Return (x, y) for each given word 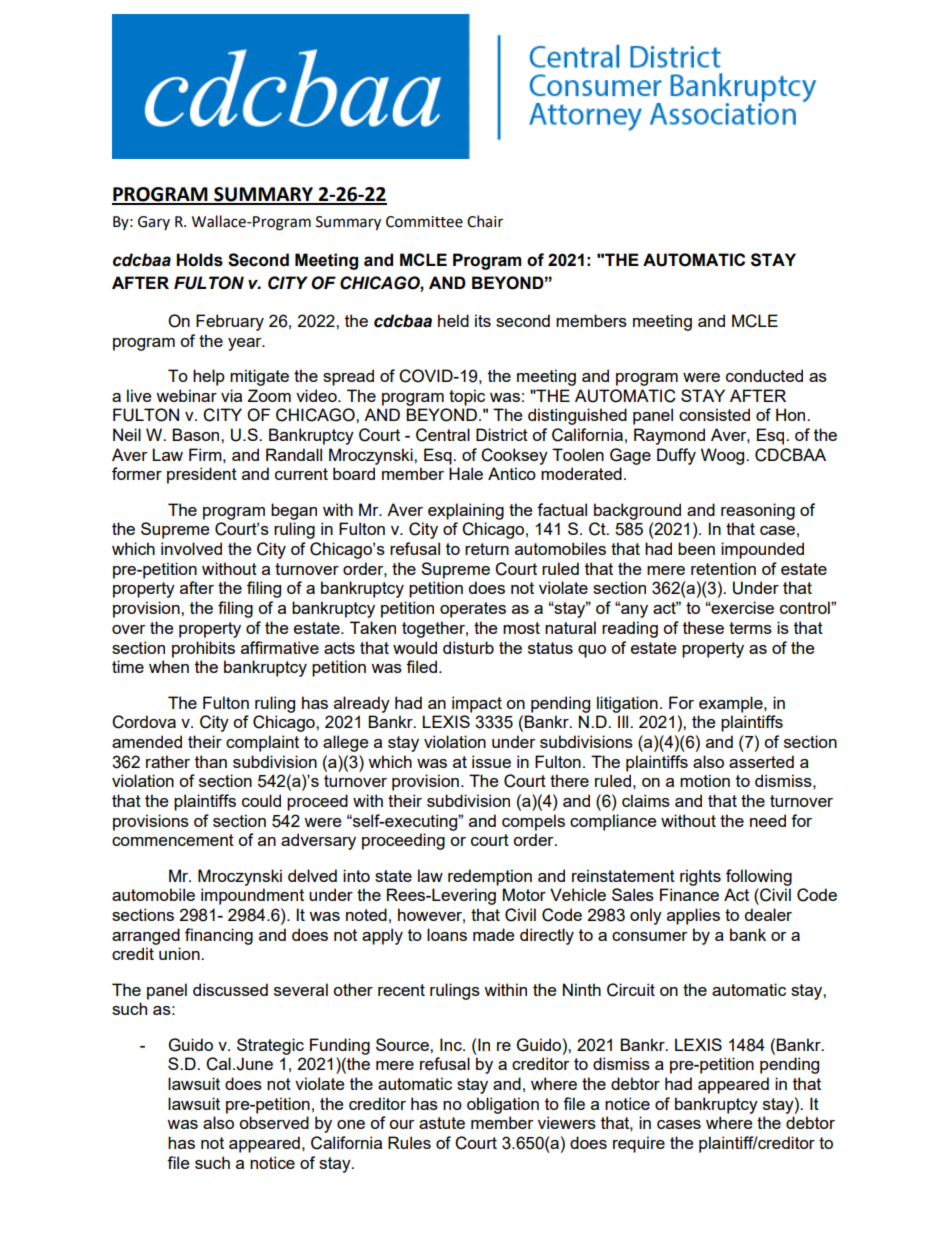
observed (274, 1122)
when (169, 666)
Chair (485, 221)
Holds (199, 260)
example (732, 704)
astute (442, 1123)
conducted (764, 375)
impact (477, 704)
